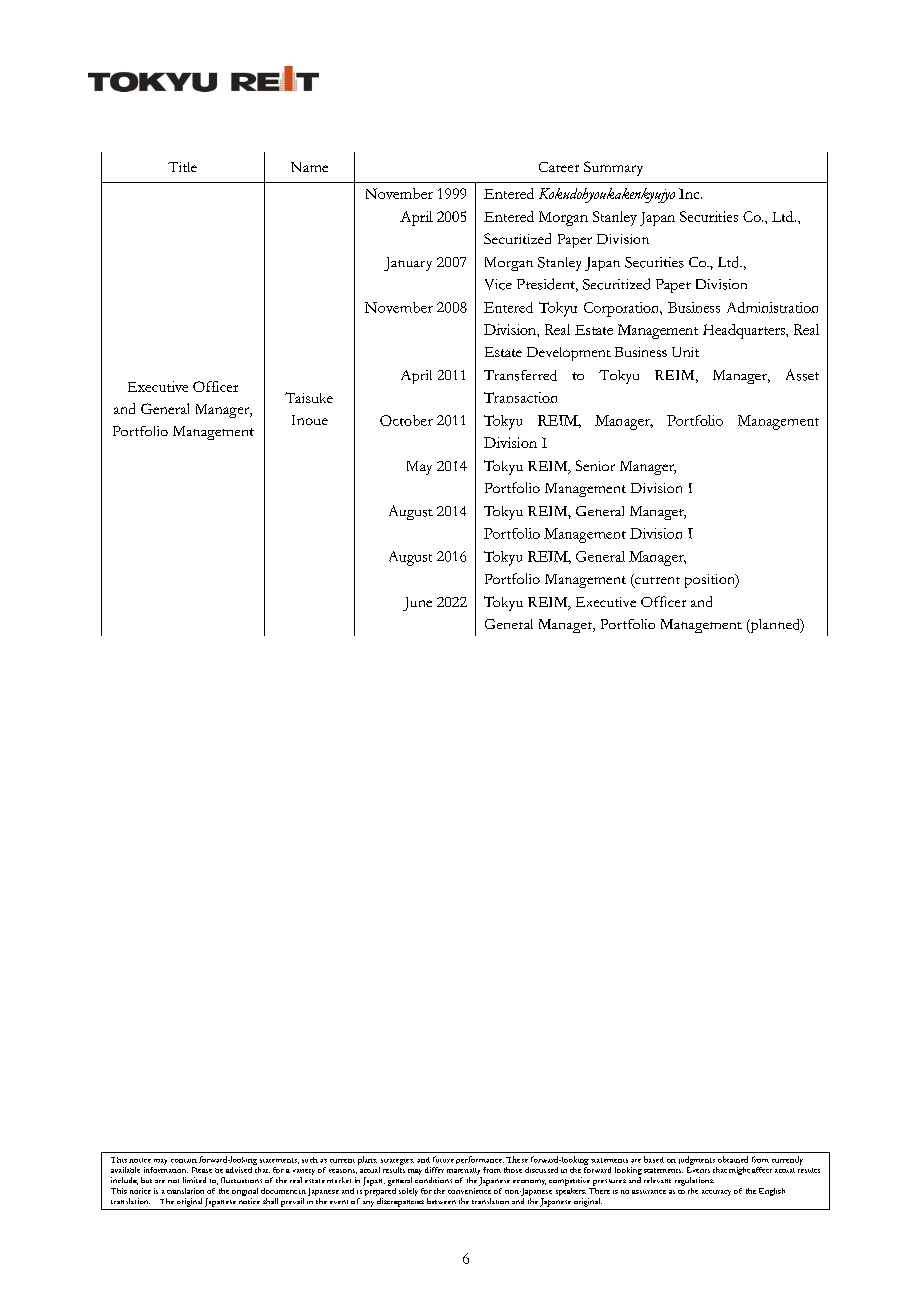 The width and height of the document is (924, 1308). Describe the element at coordinates (202, 1170) in the document. I see `Please` at that location.
